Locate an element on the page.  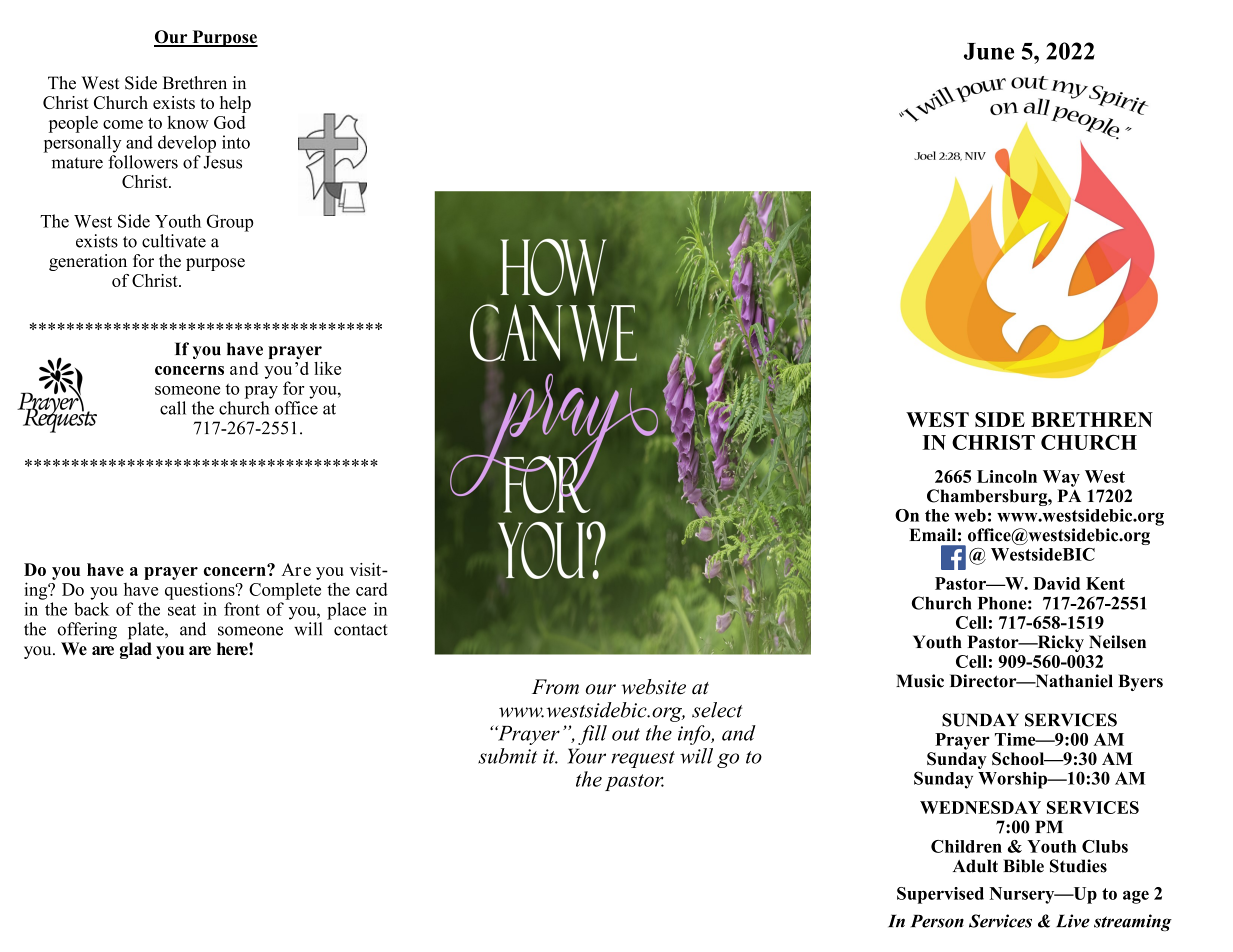
Supervised is located at coordinates (940, 895).
